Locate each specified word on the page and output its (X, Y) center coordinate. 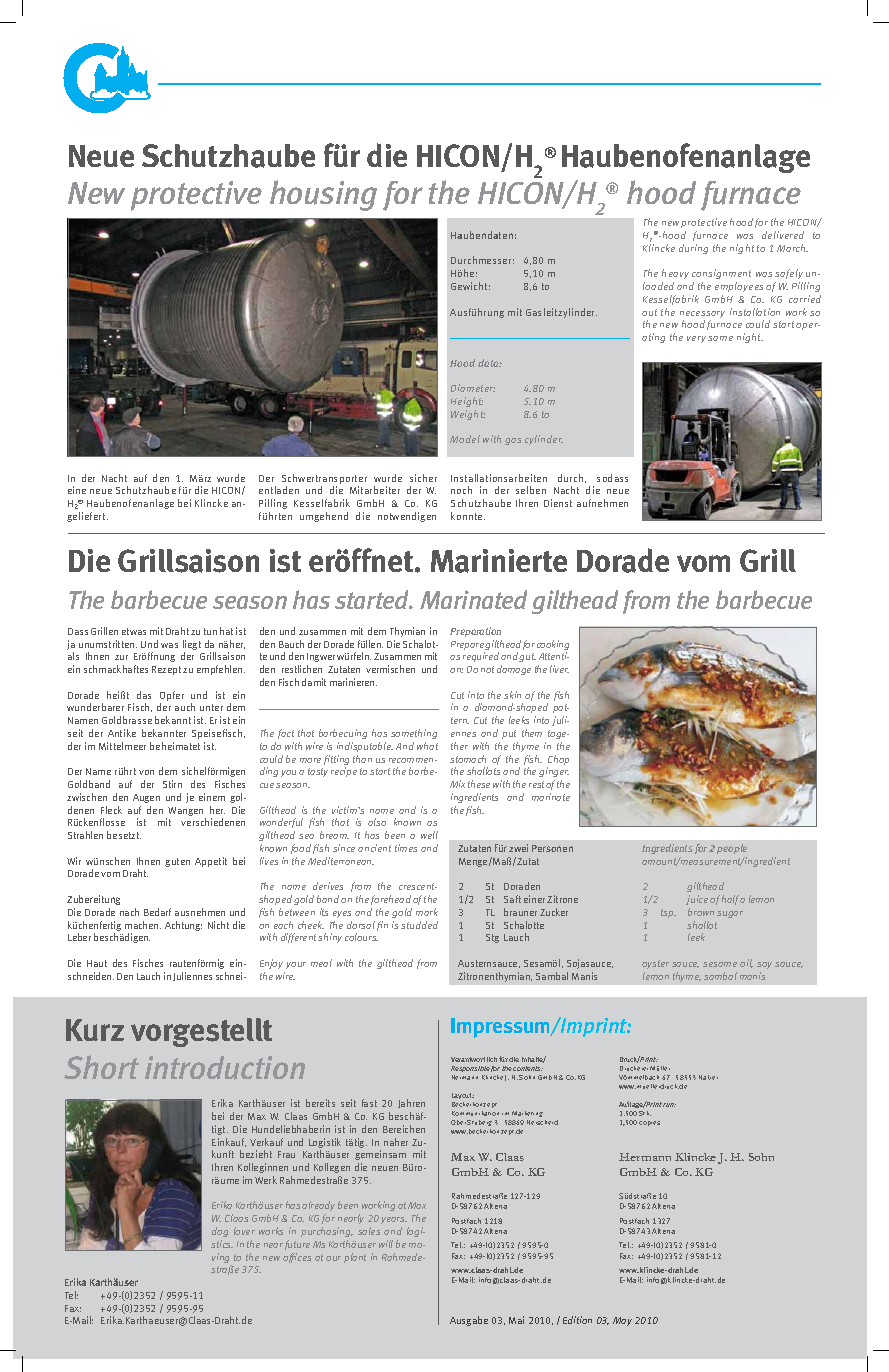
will (386, 1244)
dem (377, 631)
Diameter (473, 388)
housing (323, 195)
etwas (134, 631)
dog (220, 1232)
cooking (553, 646)
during (693, 249)
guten (177, 862)
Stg (492, 938)
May (622, 1321)
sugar (730, 914)
